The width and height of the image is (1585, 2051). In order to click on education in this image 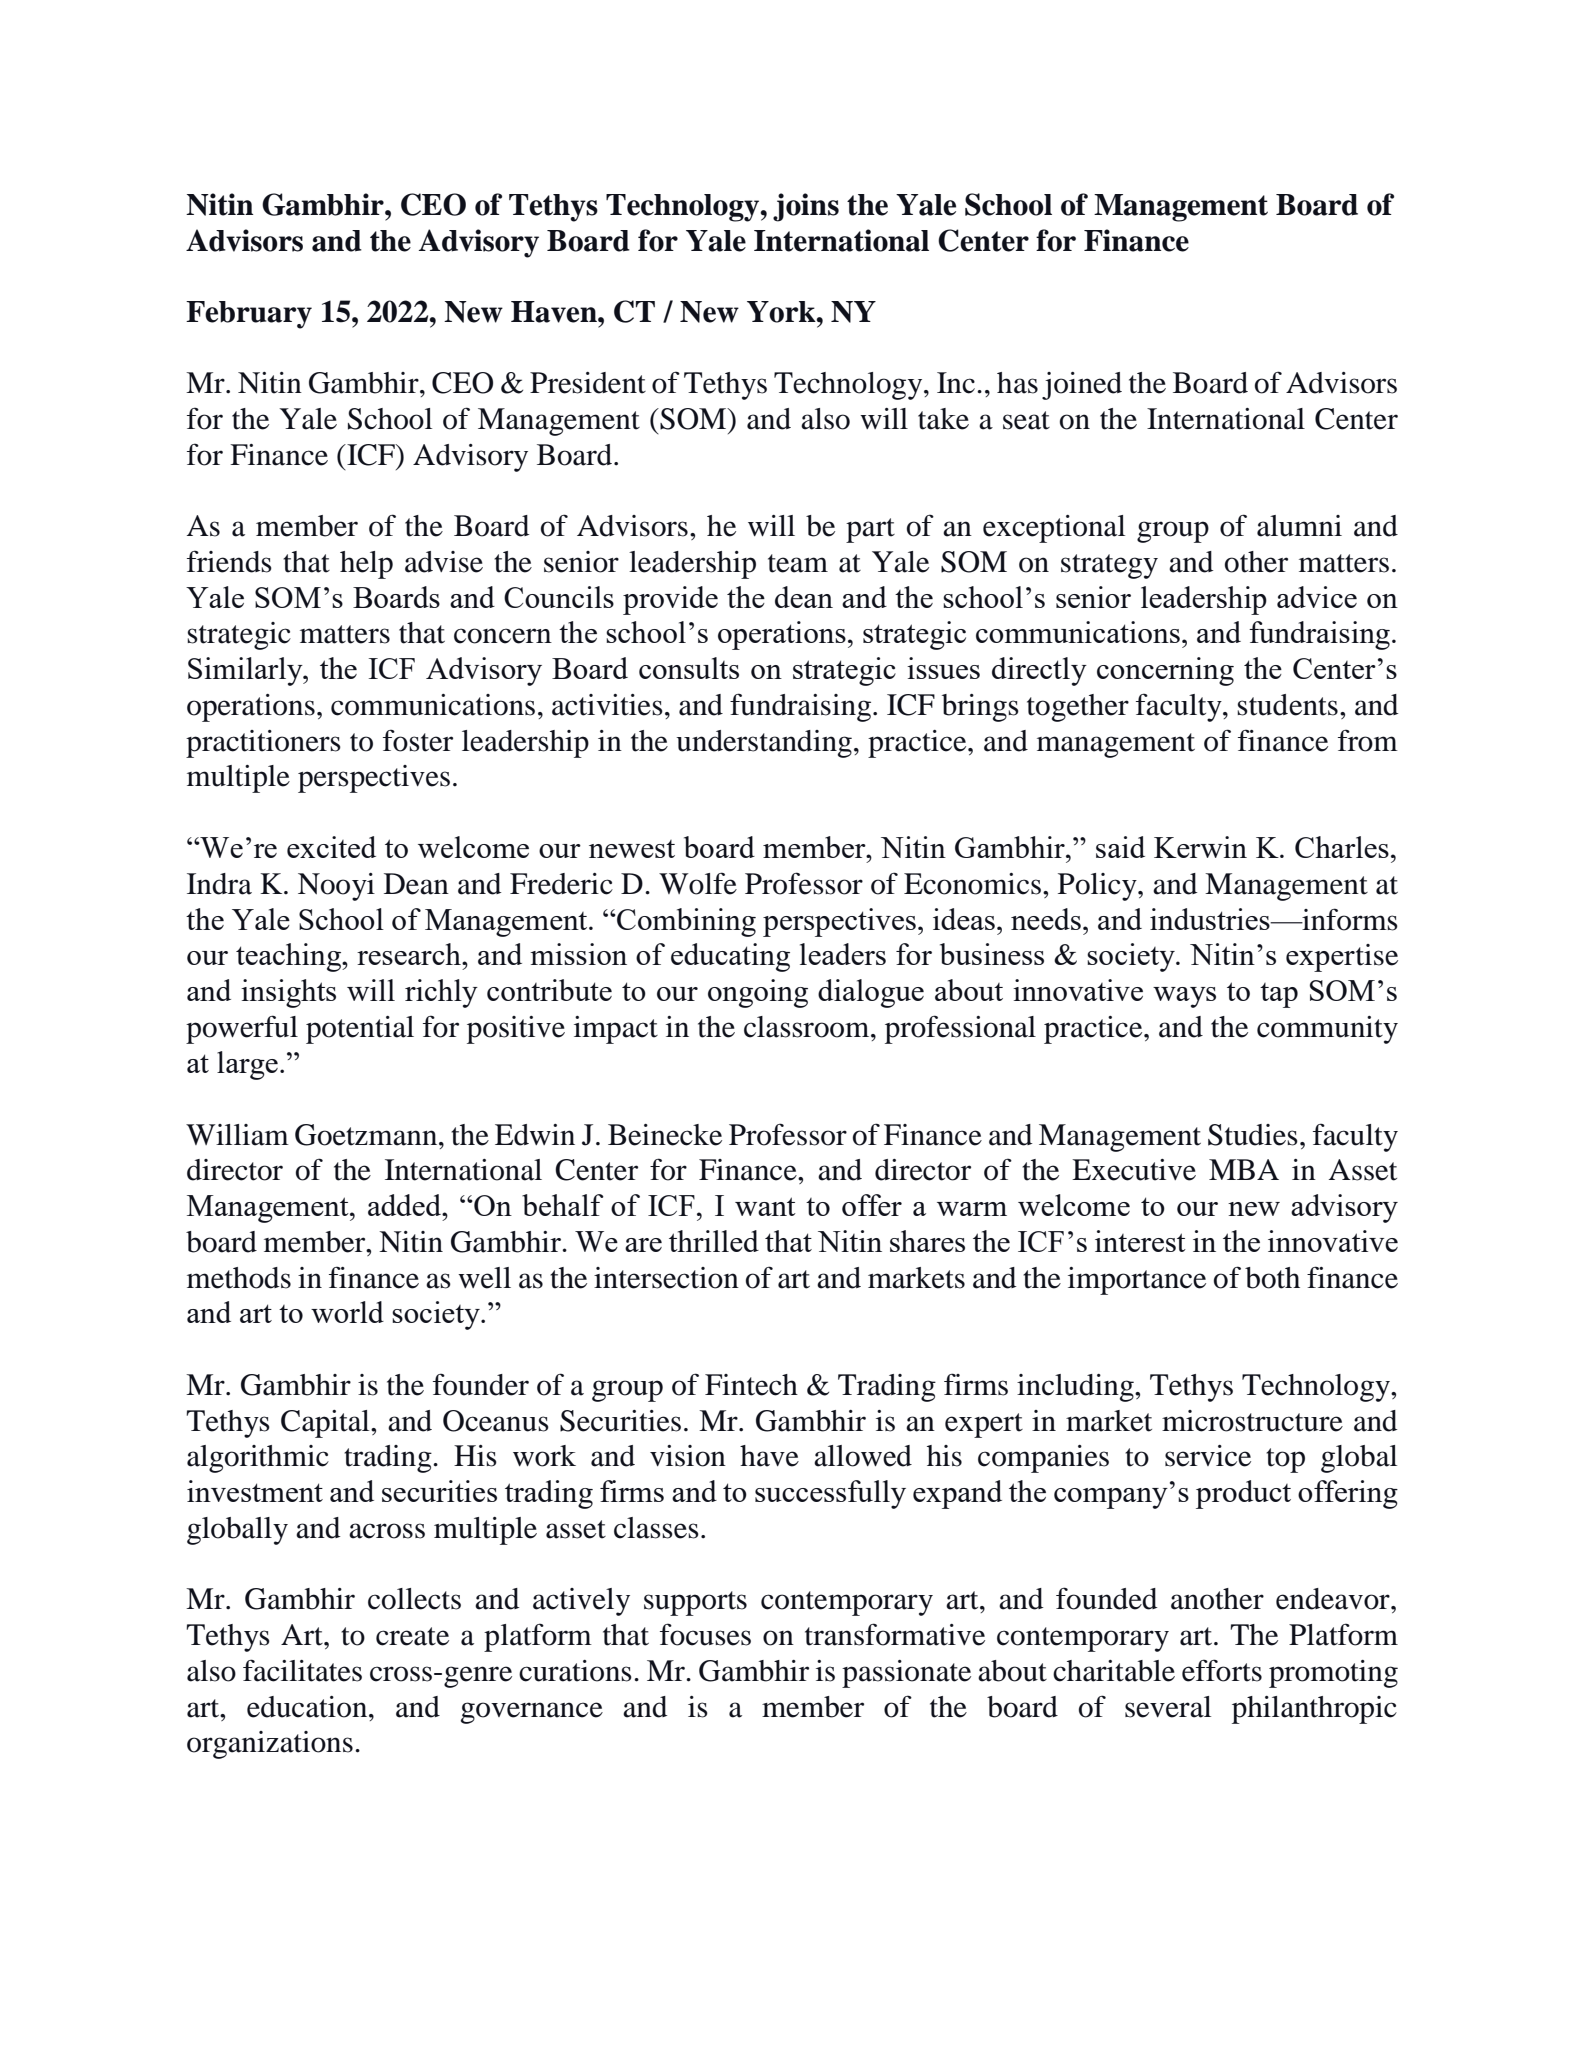, I will do `click(308, 1707)`.
